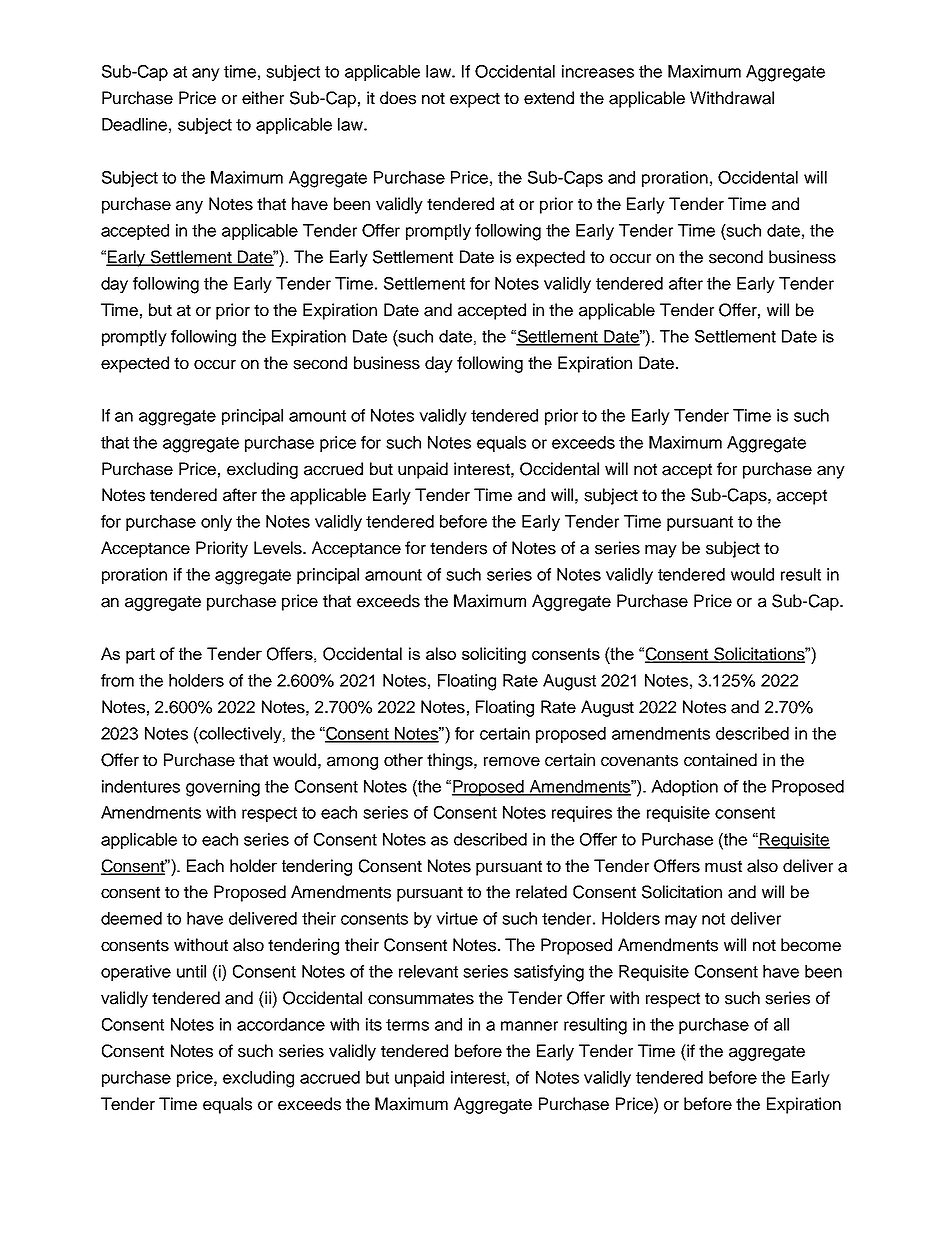 This screenshot has width=952, height=1233. Describe the element at coordinates (421, 998) in the screenshot. I see `consummates` at that location.
